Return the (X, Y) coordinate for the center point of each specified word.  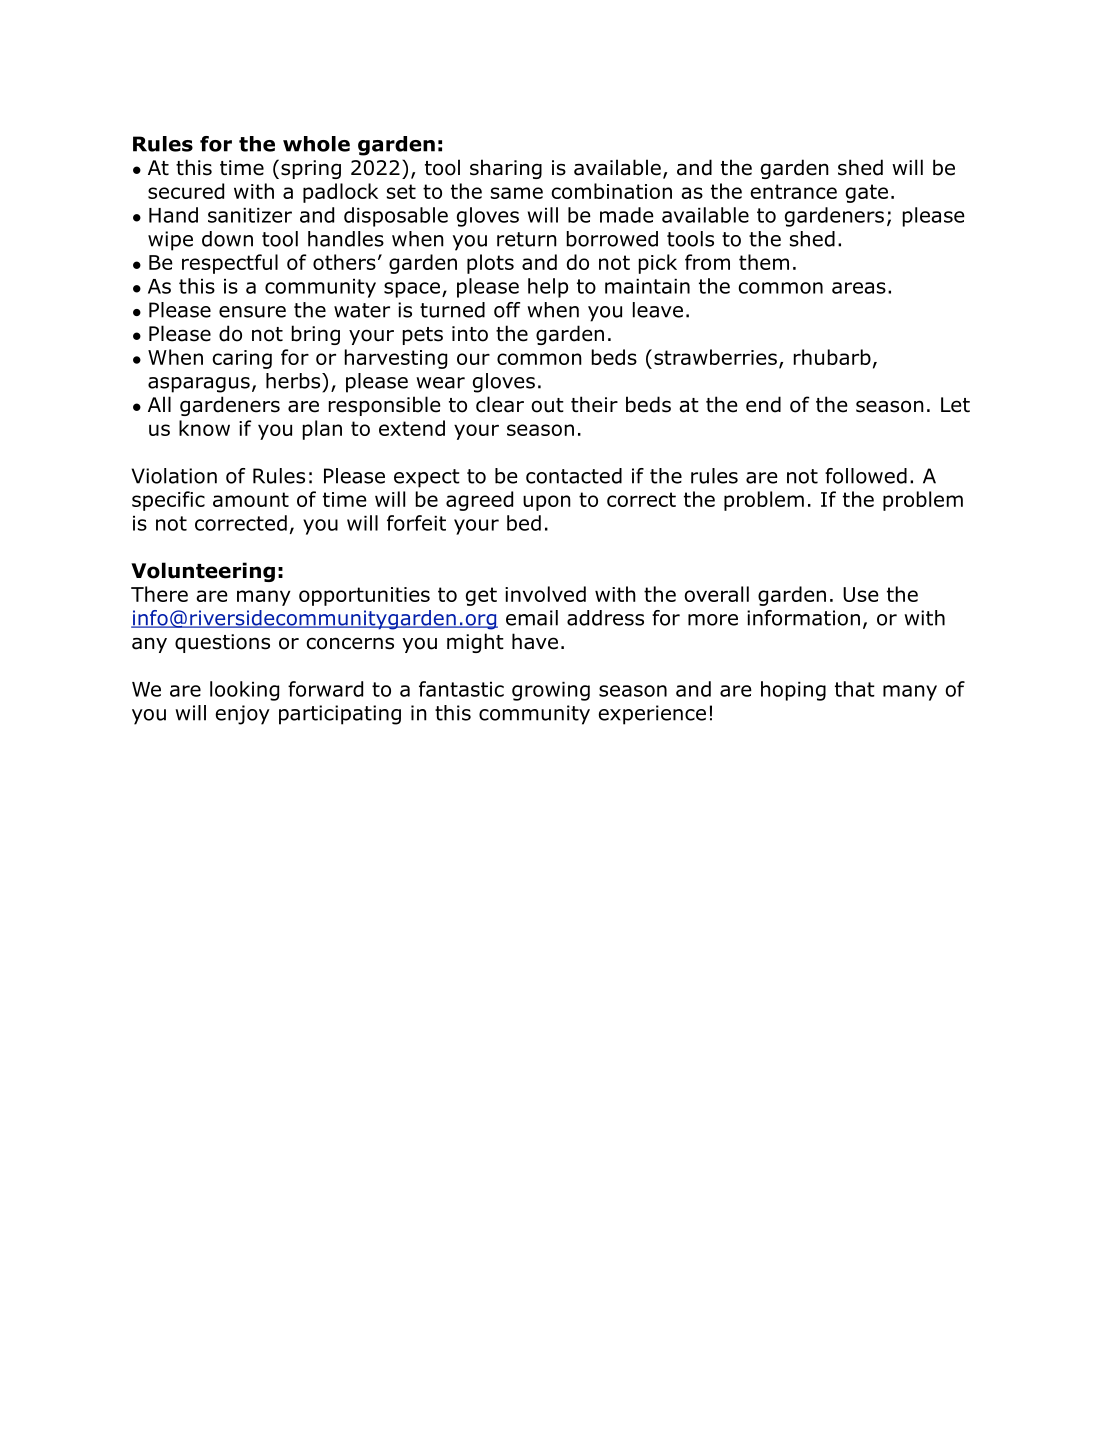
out (547, 405)
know (204, 428)
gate (867, 193)
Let (955, 405)
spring (311, 169)
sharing (506, 169)
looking (244, 691)
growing (551, 691)
